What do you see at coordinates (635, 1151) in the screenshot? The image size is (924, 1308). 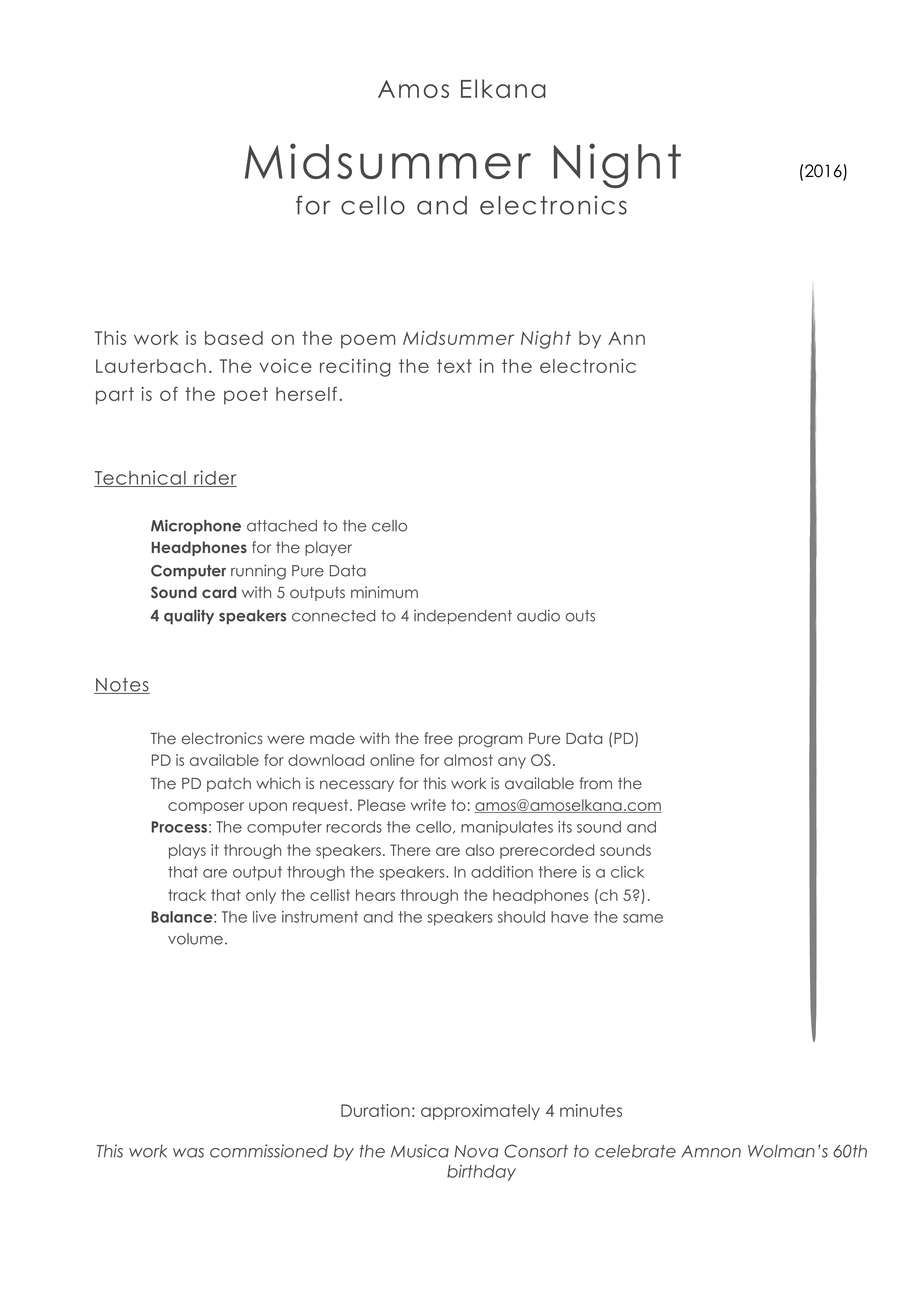 I see `celebrate` at bounding box center [635, 1151].
